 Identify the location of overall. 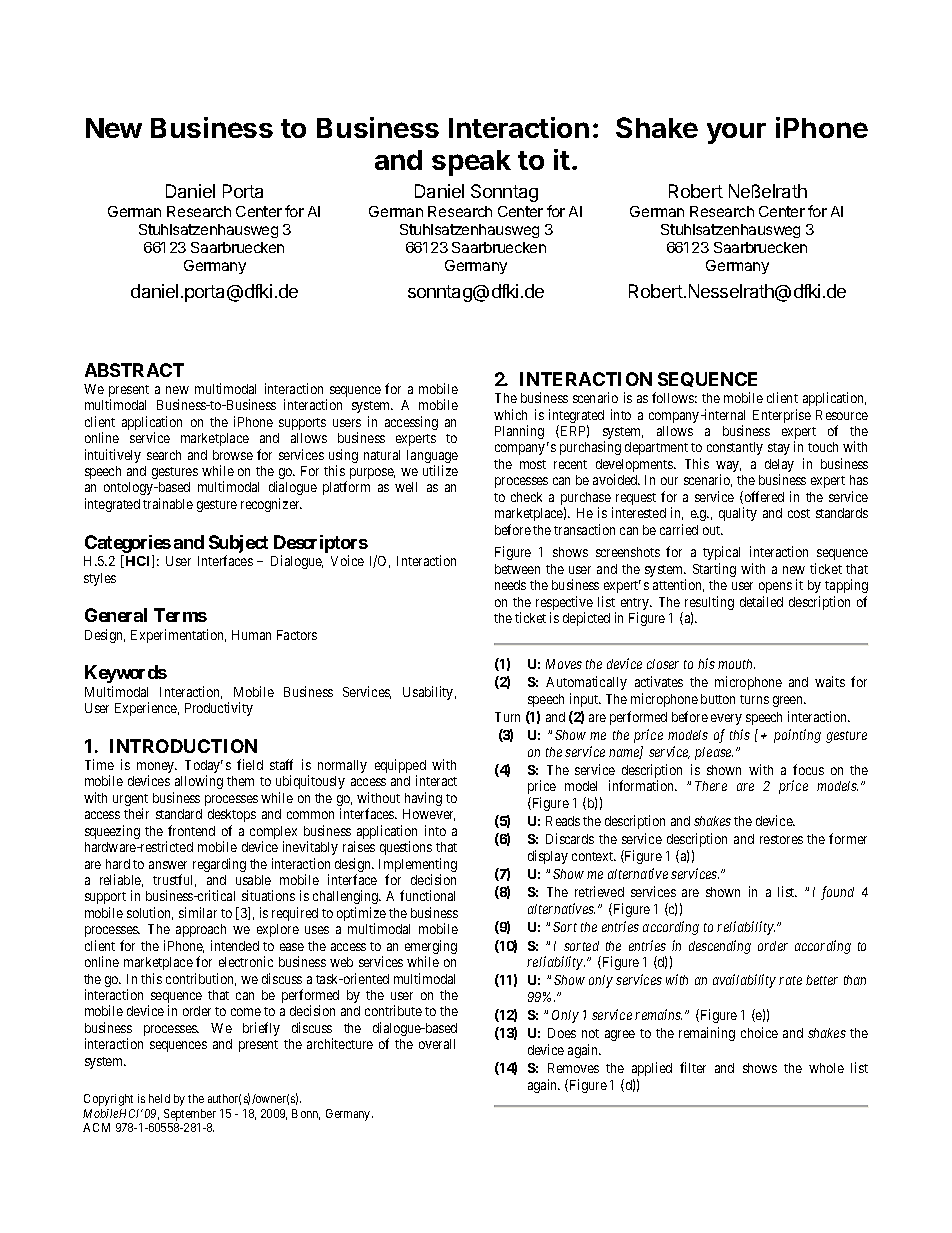
(437, 1044).
